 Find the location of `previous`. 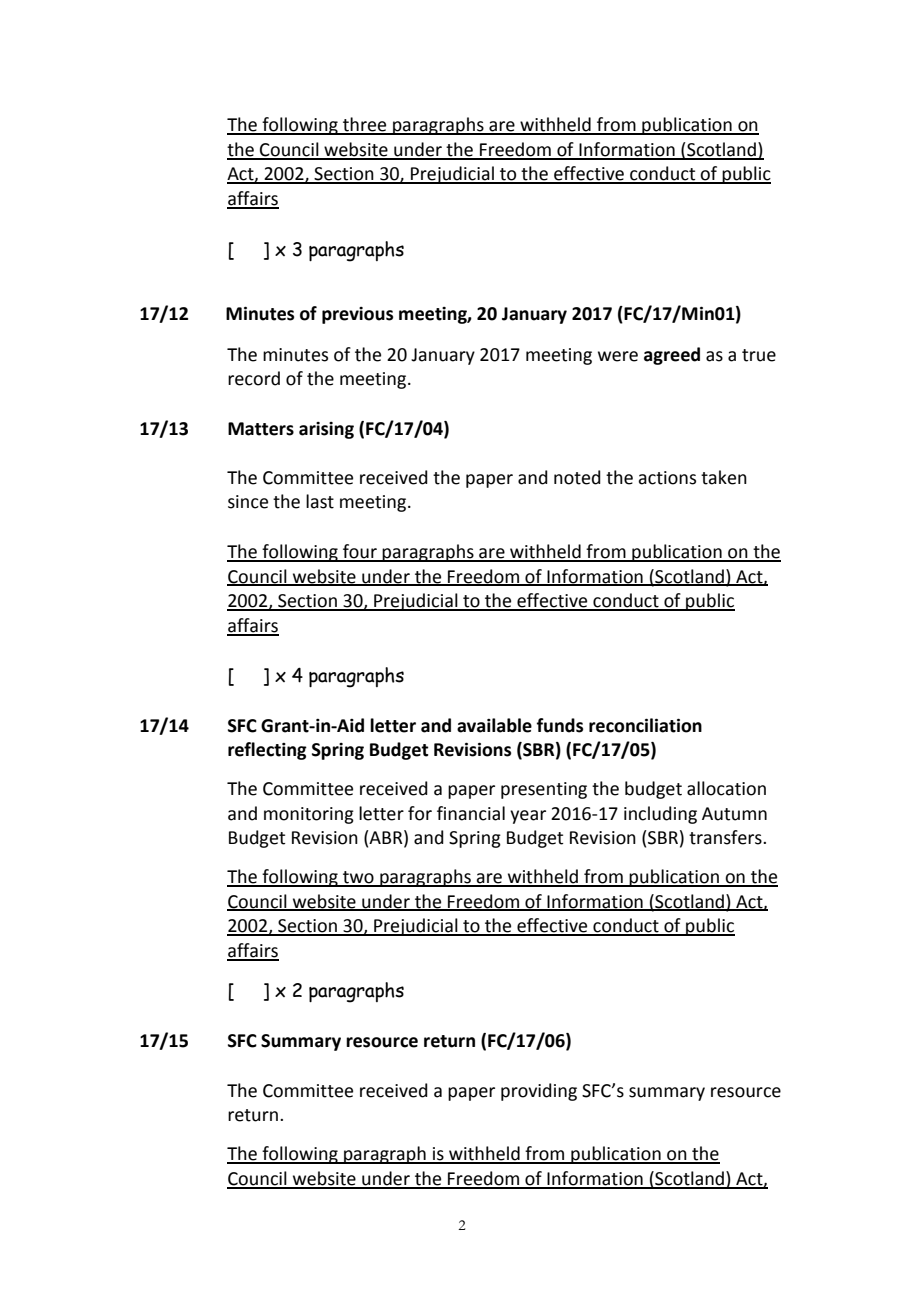

previous is located at coordinates (357, 315).
